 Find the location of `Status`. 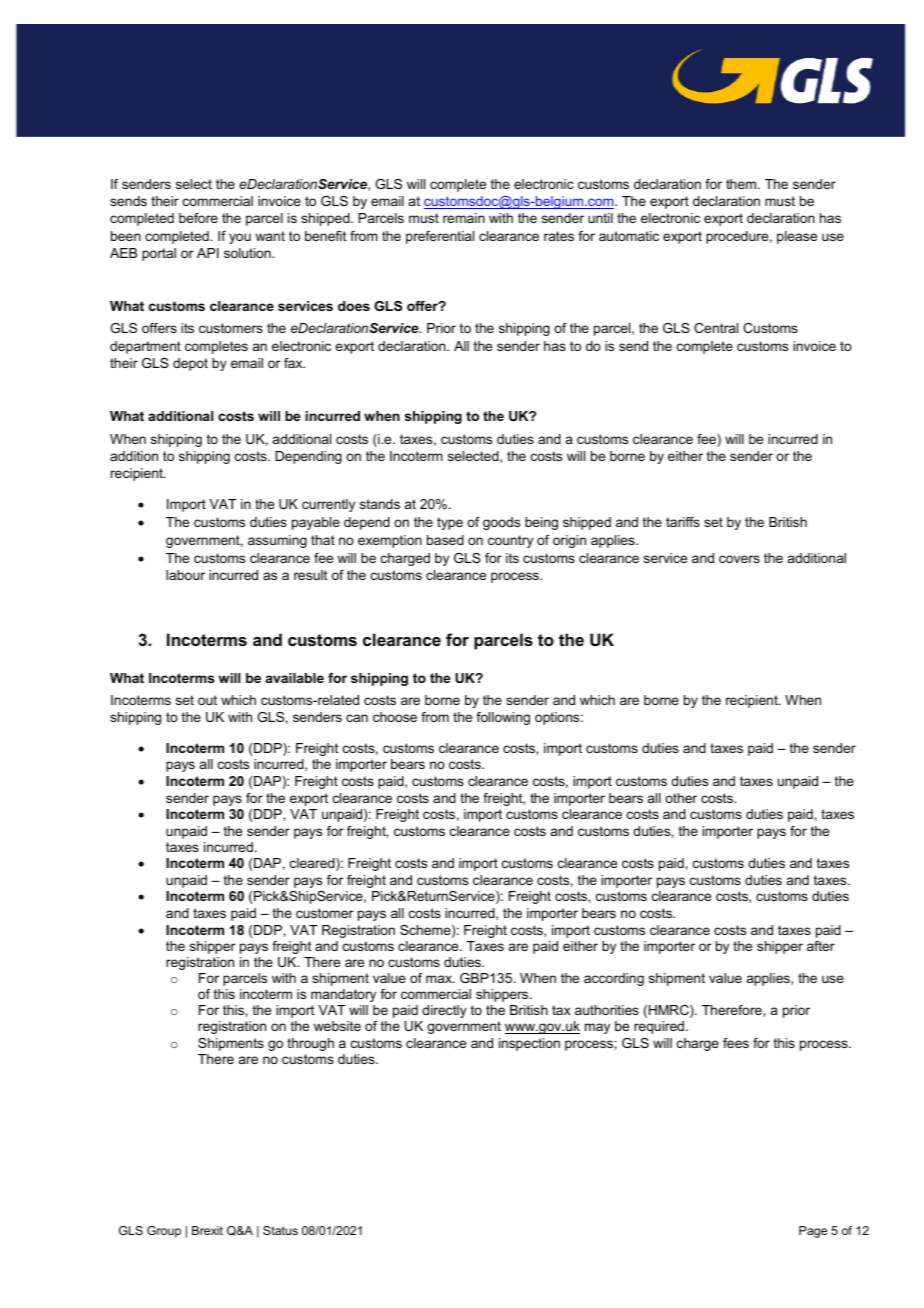

Status is located at coordinates (280, 1230).
